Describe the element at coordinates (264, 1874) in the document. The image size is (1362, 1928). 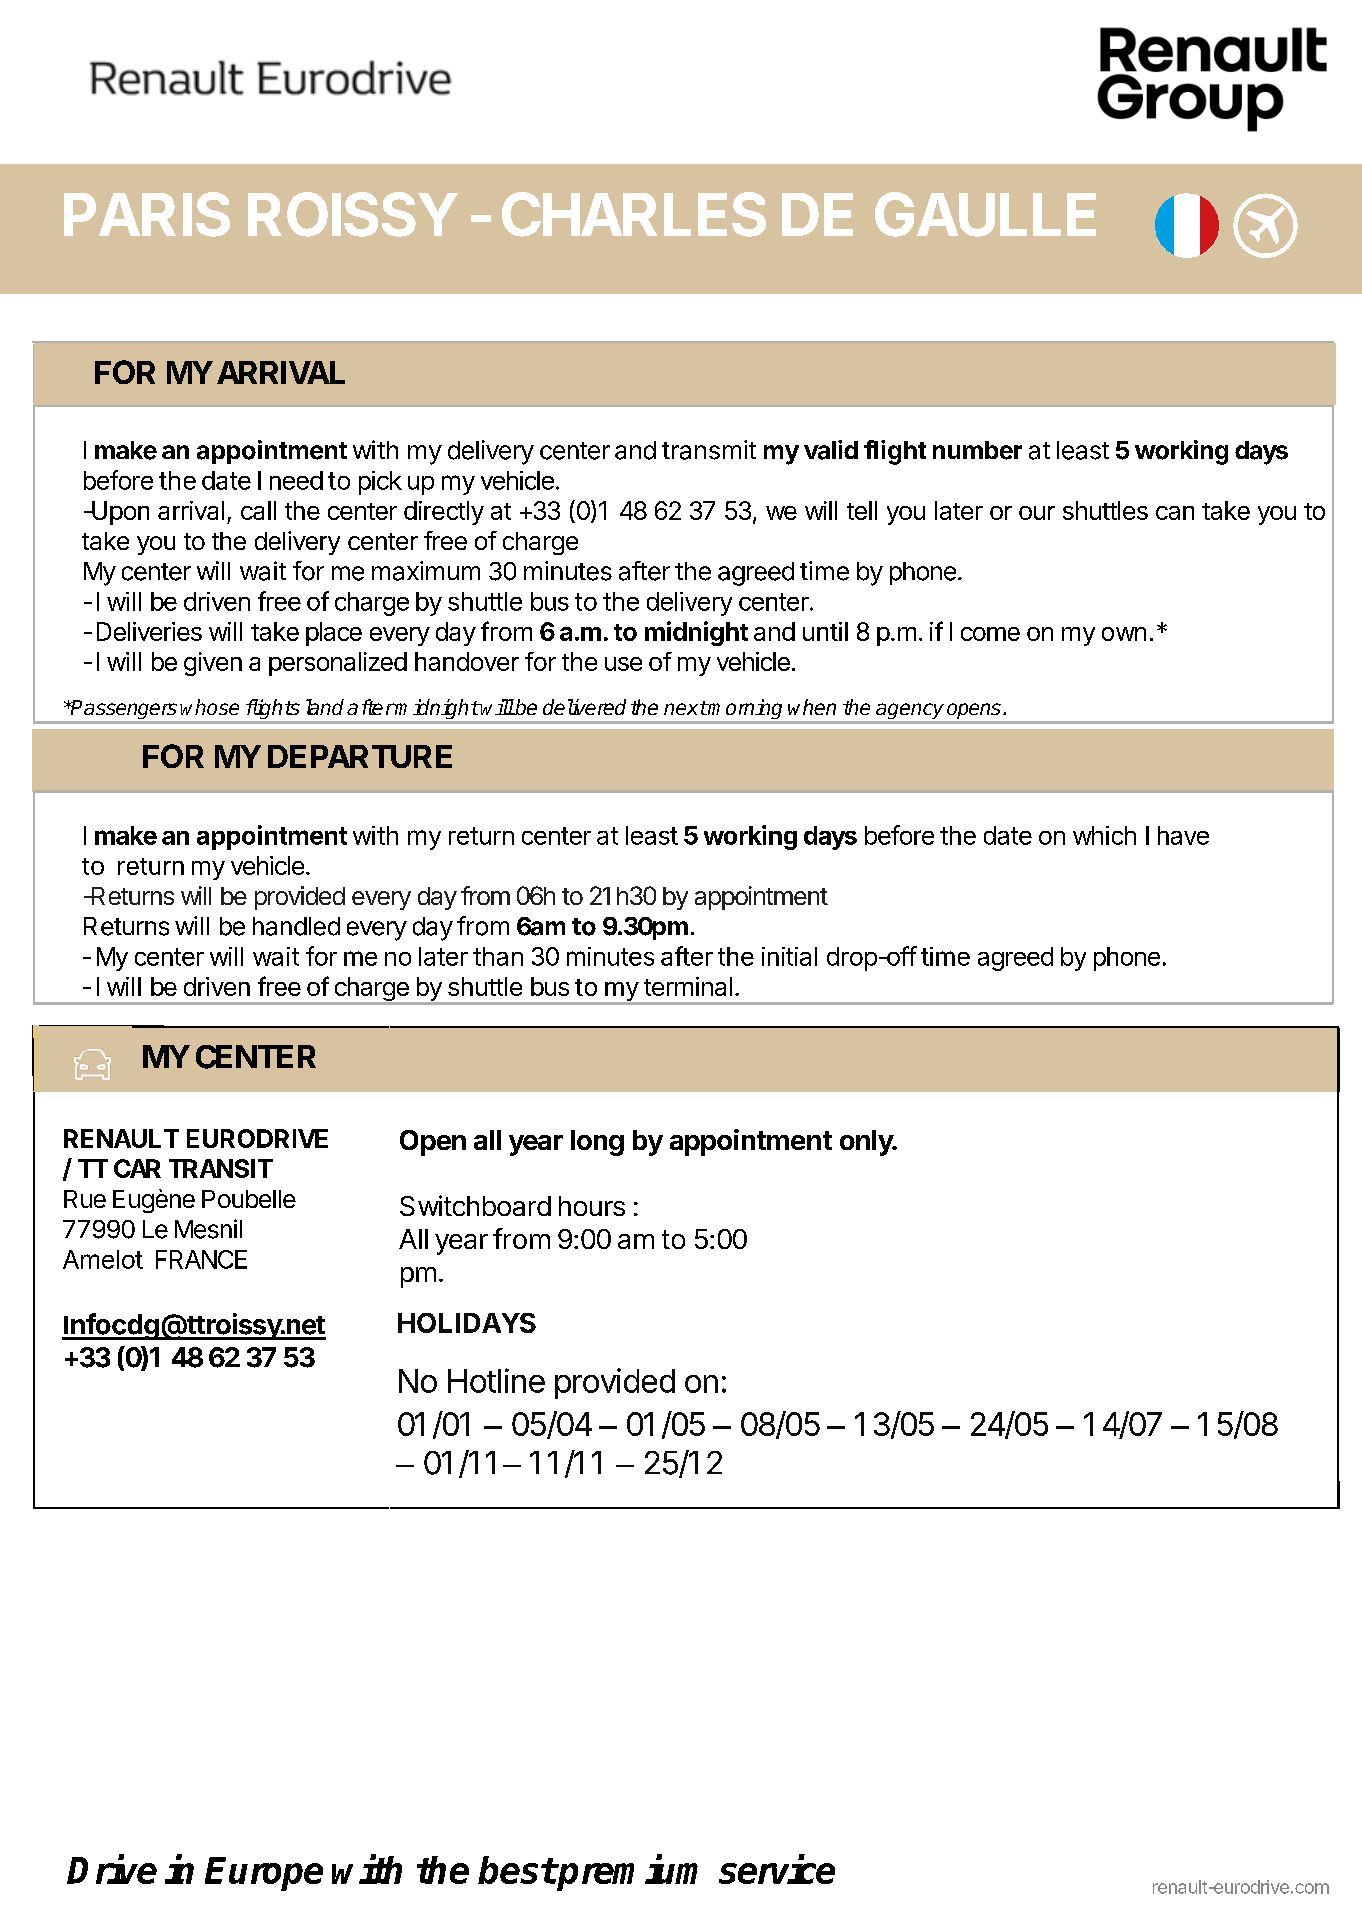
I see `Europe` at that location.
